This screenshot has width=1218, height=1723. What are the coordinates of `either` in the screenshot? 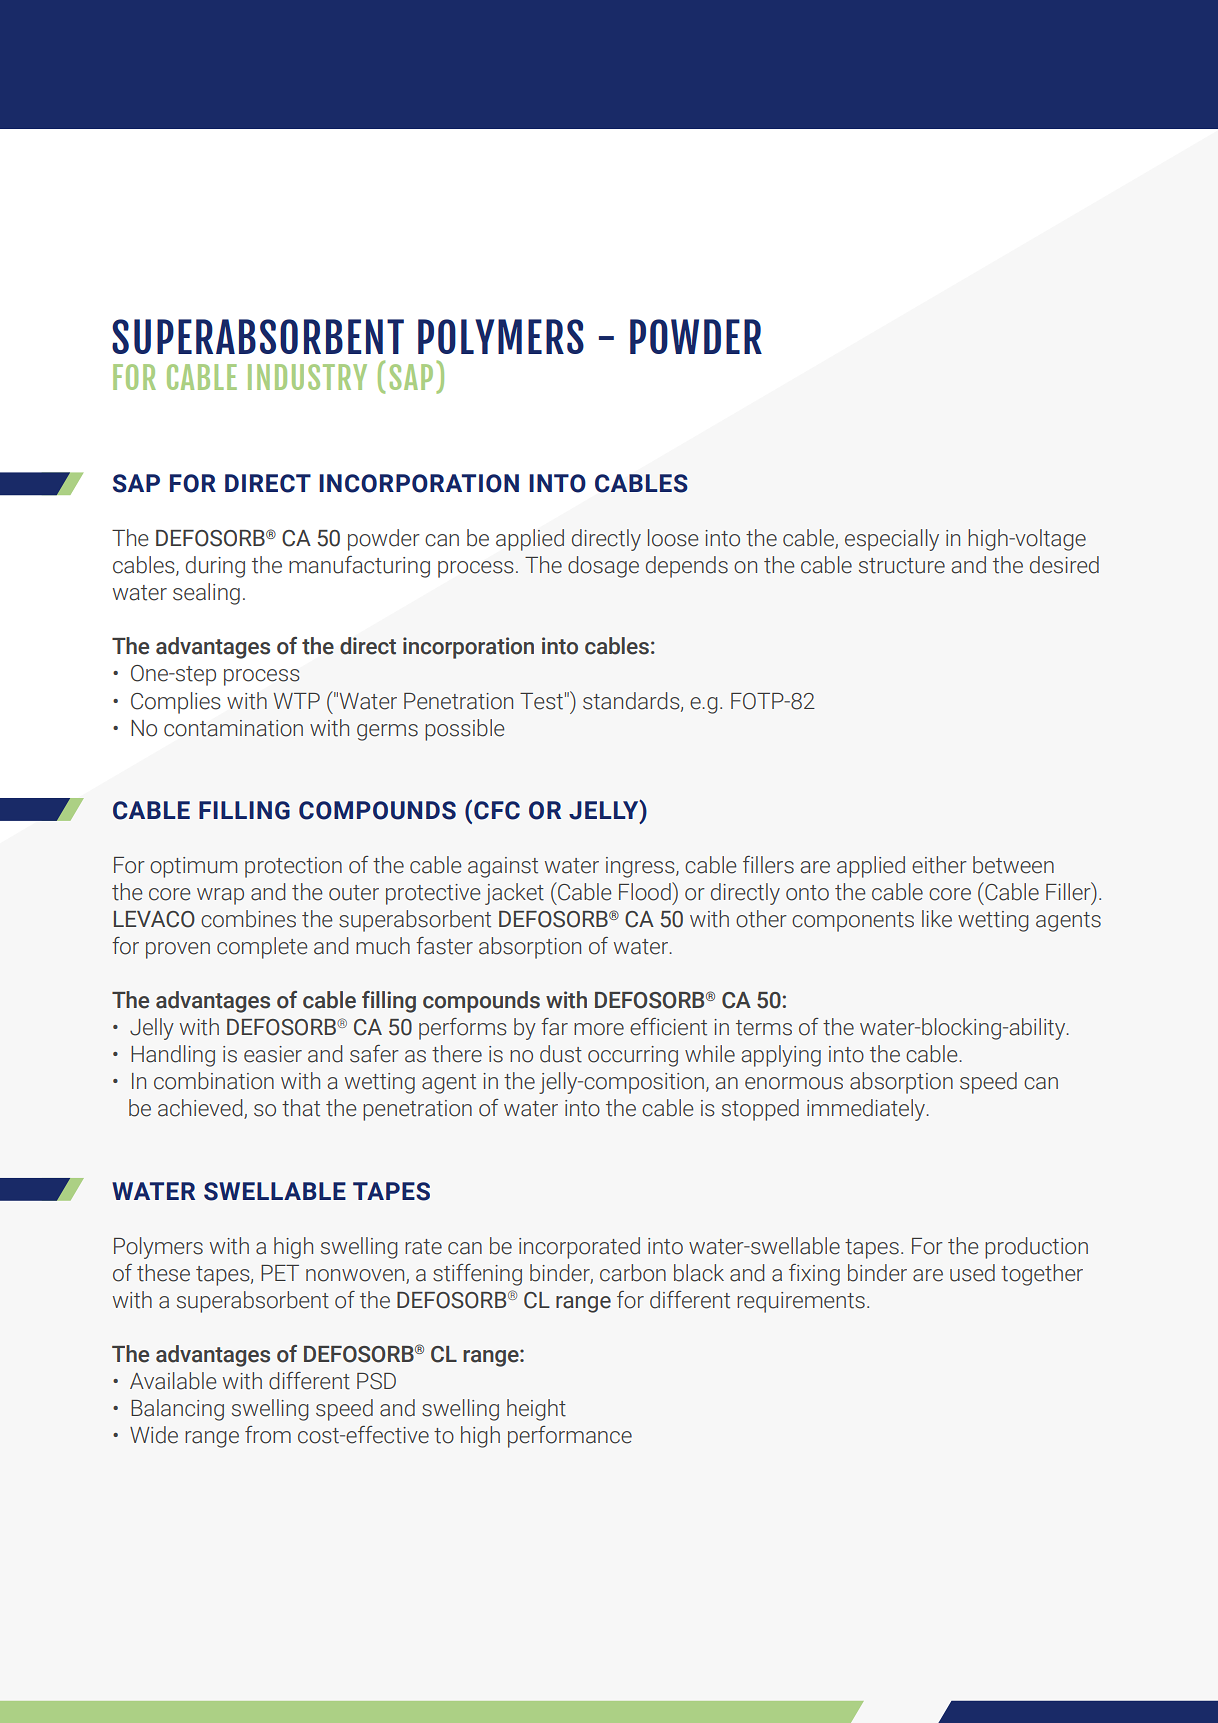 It's located at (939, 865).
